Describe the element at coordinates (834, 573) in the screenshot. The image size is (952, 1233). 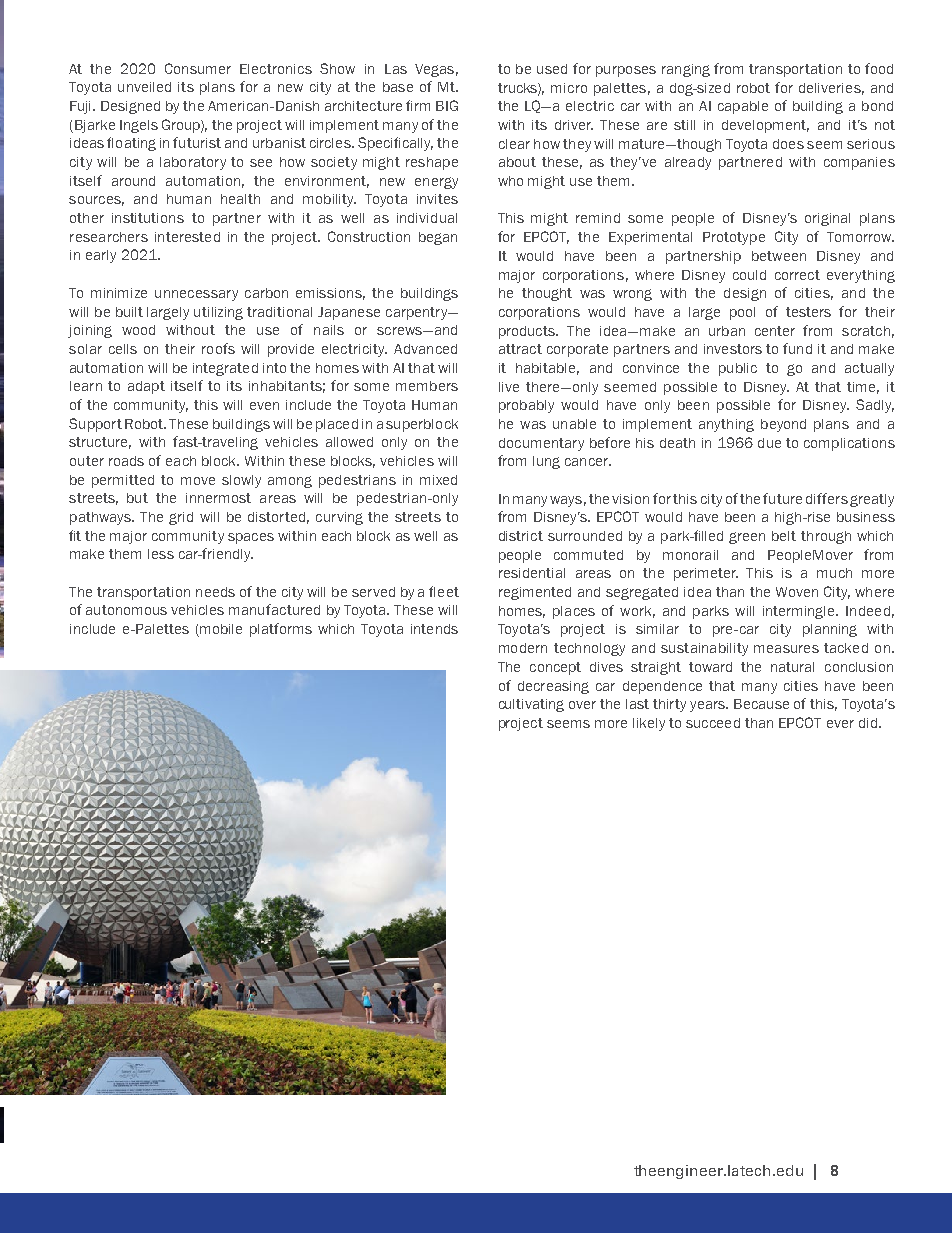
I see `much` at that location.
